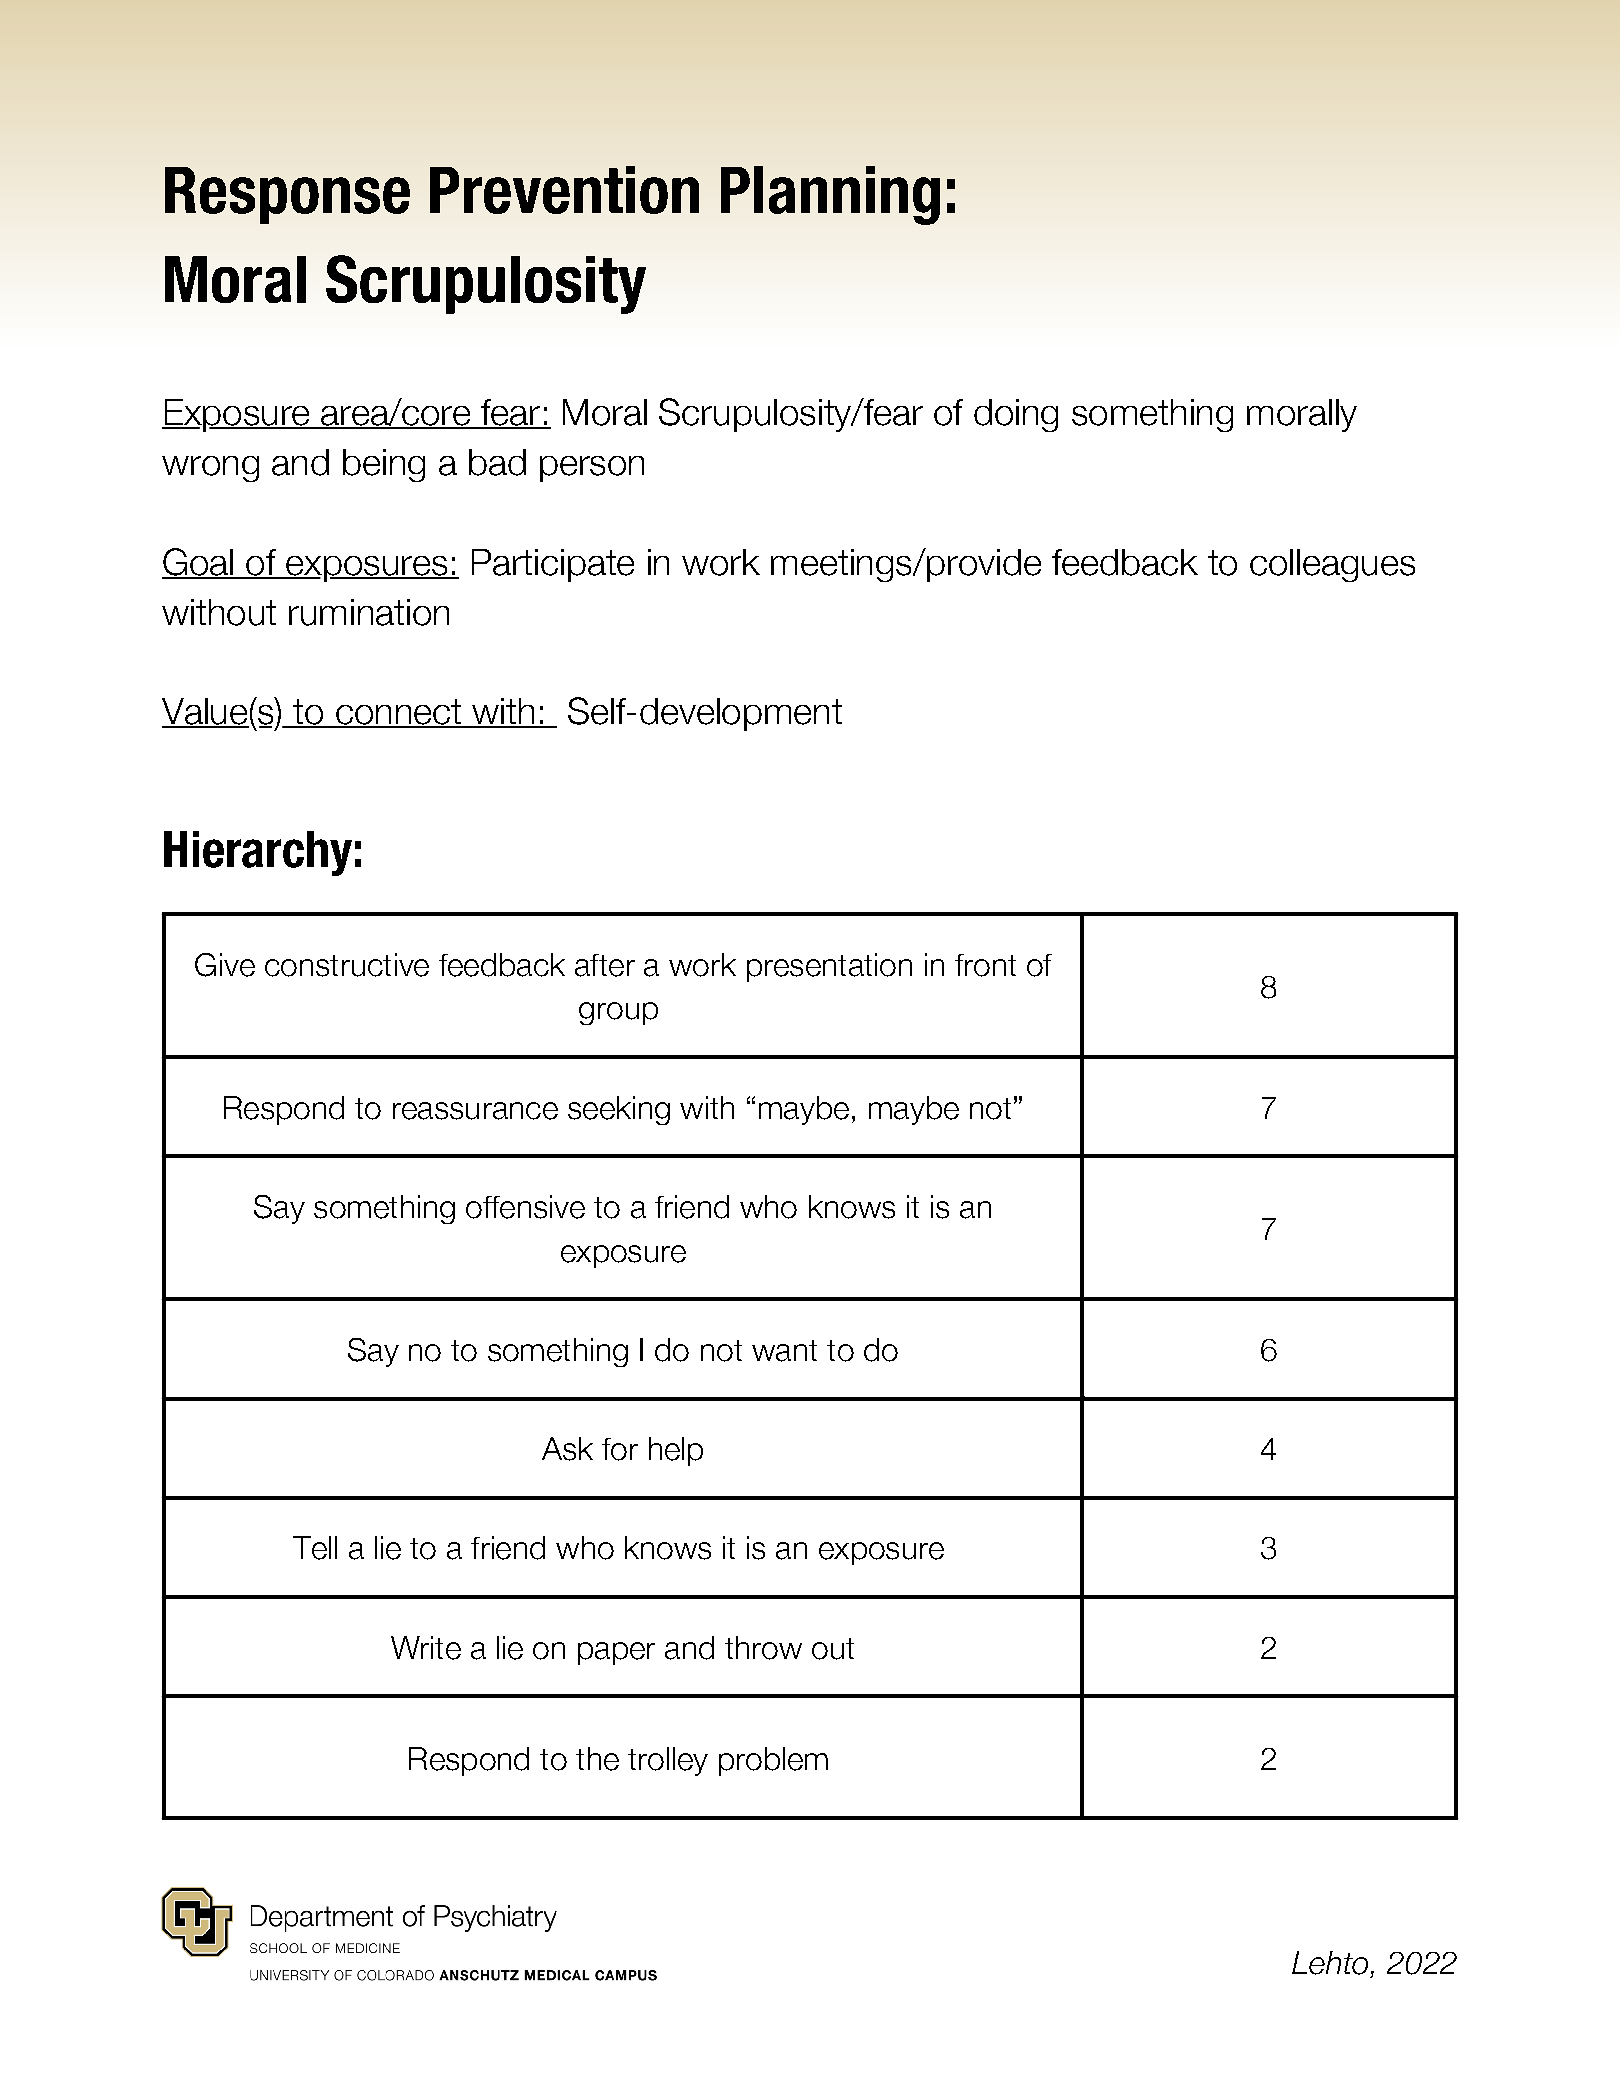 The image size is (1620, 2096). Describe the element at coordinates (985, 965) in the image. I see `front` at that location.
